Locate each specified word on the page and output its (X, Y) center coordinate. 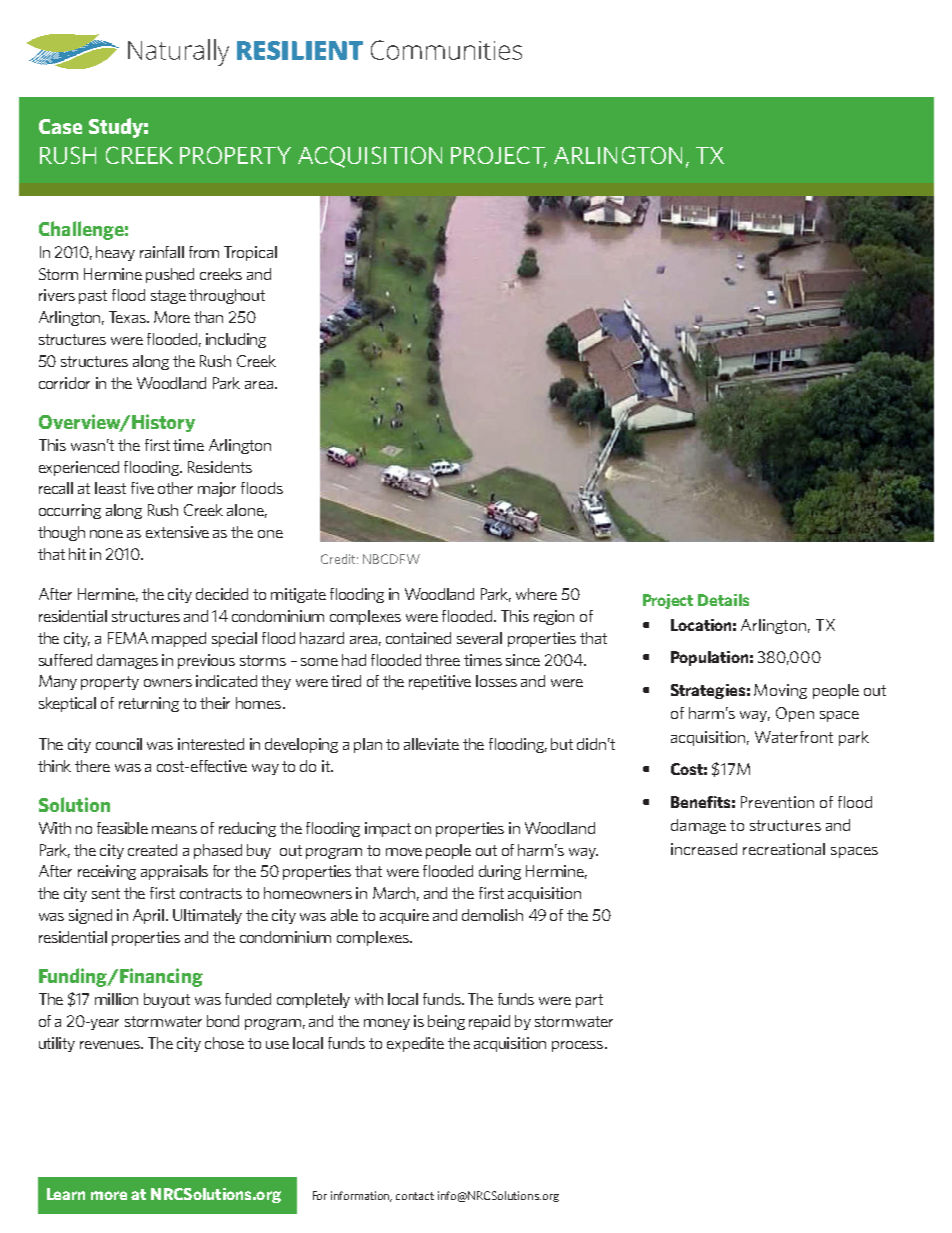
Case (60, 126)
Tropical (250, 253)
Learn (66, 1194)
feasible (122, 828)
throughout (227, 296)
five (142, 488)
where (536, 594)
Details (723, 600)
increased (704, 849)
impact (388, 829)
